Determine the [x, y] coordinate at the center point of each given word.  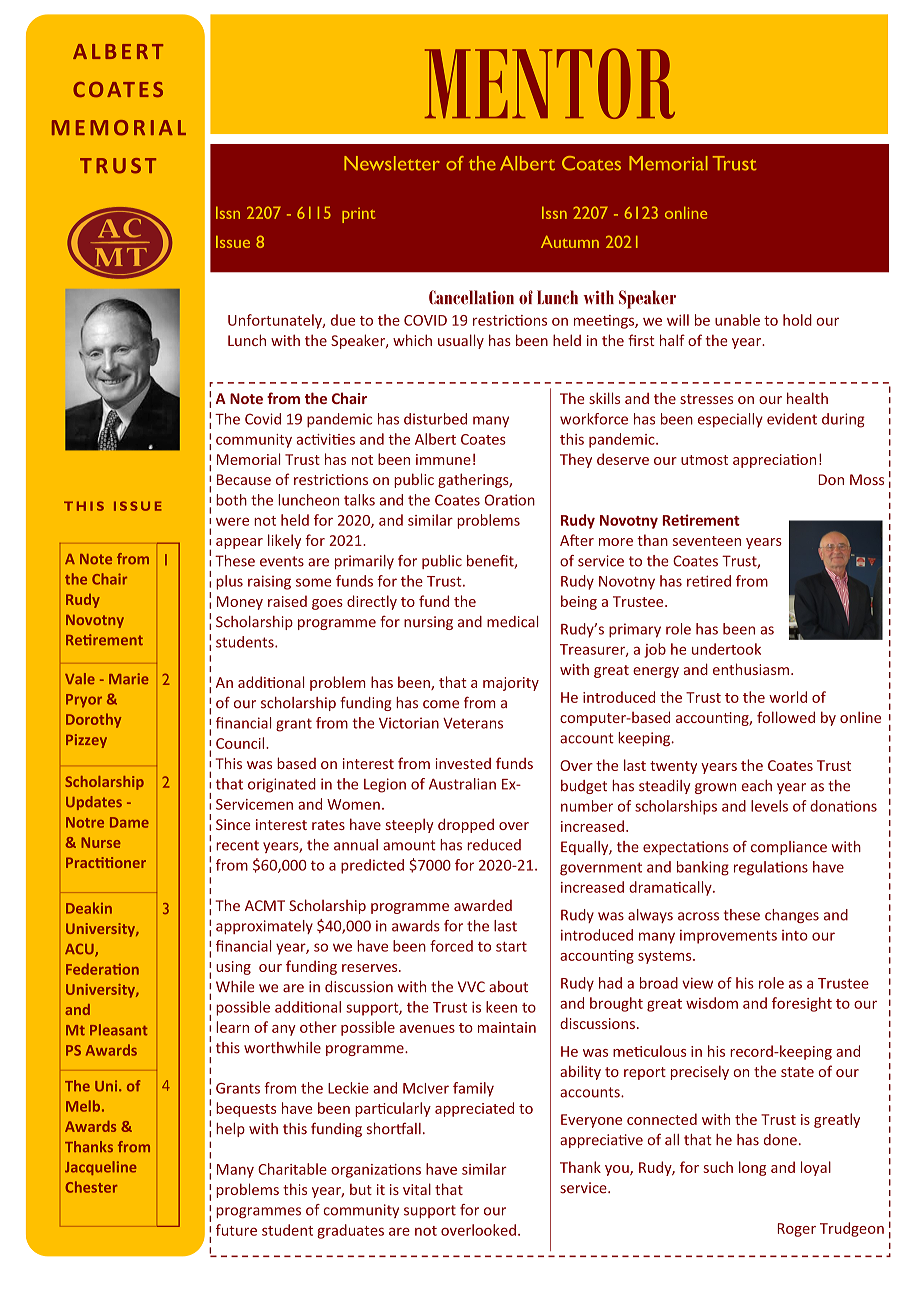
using [233, 968]
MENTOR [550, 83]
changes [792, 916]
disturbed [435, 419]
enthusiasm [751, 669]
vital [417, 1189]
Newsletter [392, 163]
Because [244, 479]
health [807, 398]
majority [511, 684]
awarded [483, 905]
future [236, 1230]
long [752, 1168]
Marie [129, 678]
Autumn [570, 242]
